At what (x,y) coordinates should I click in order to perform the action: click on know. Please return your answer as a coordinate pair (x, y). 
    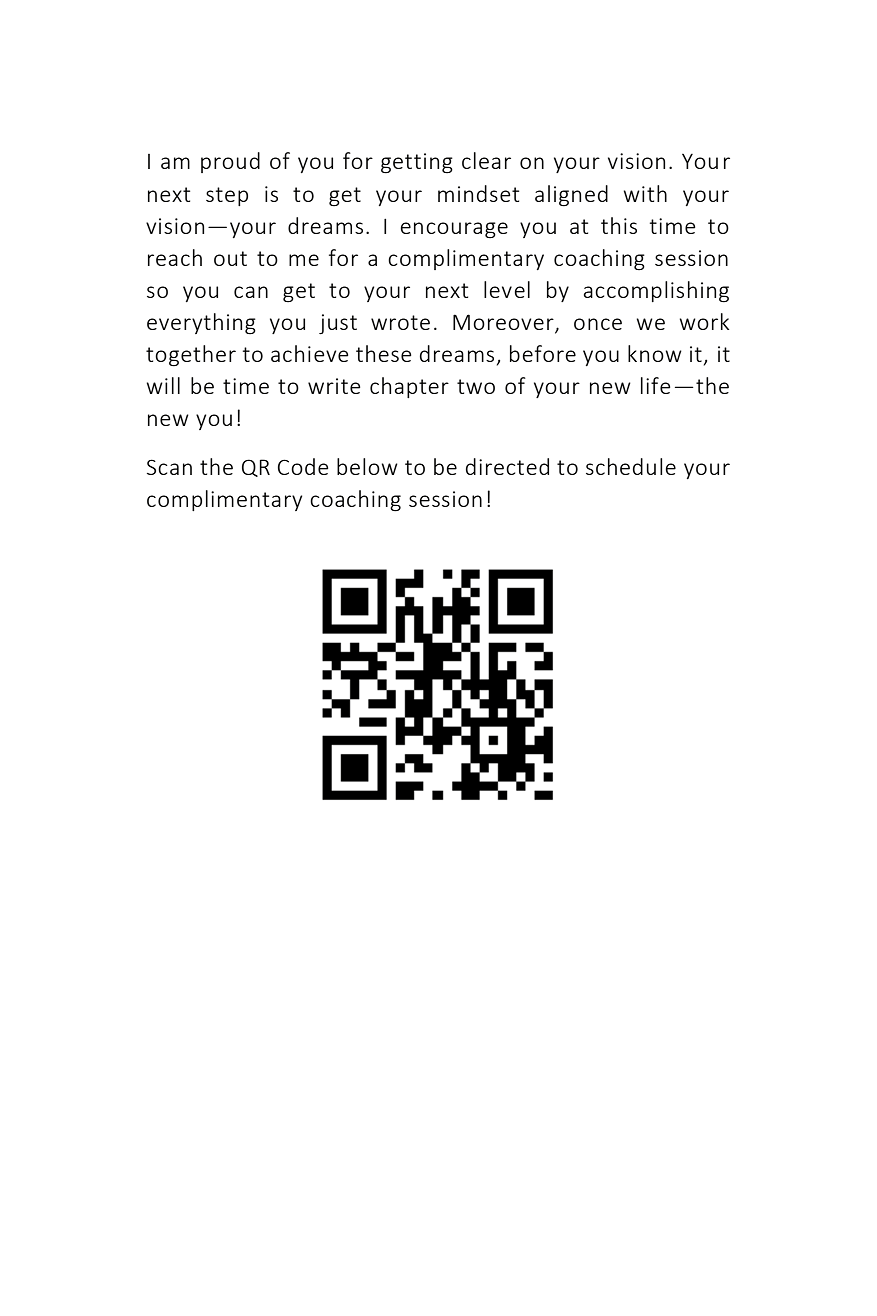
    Looking at the image, I should click on (655, 353).
